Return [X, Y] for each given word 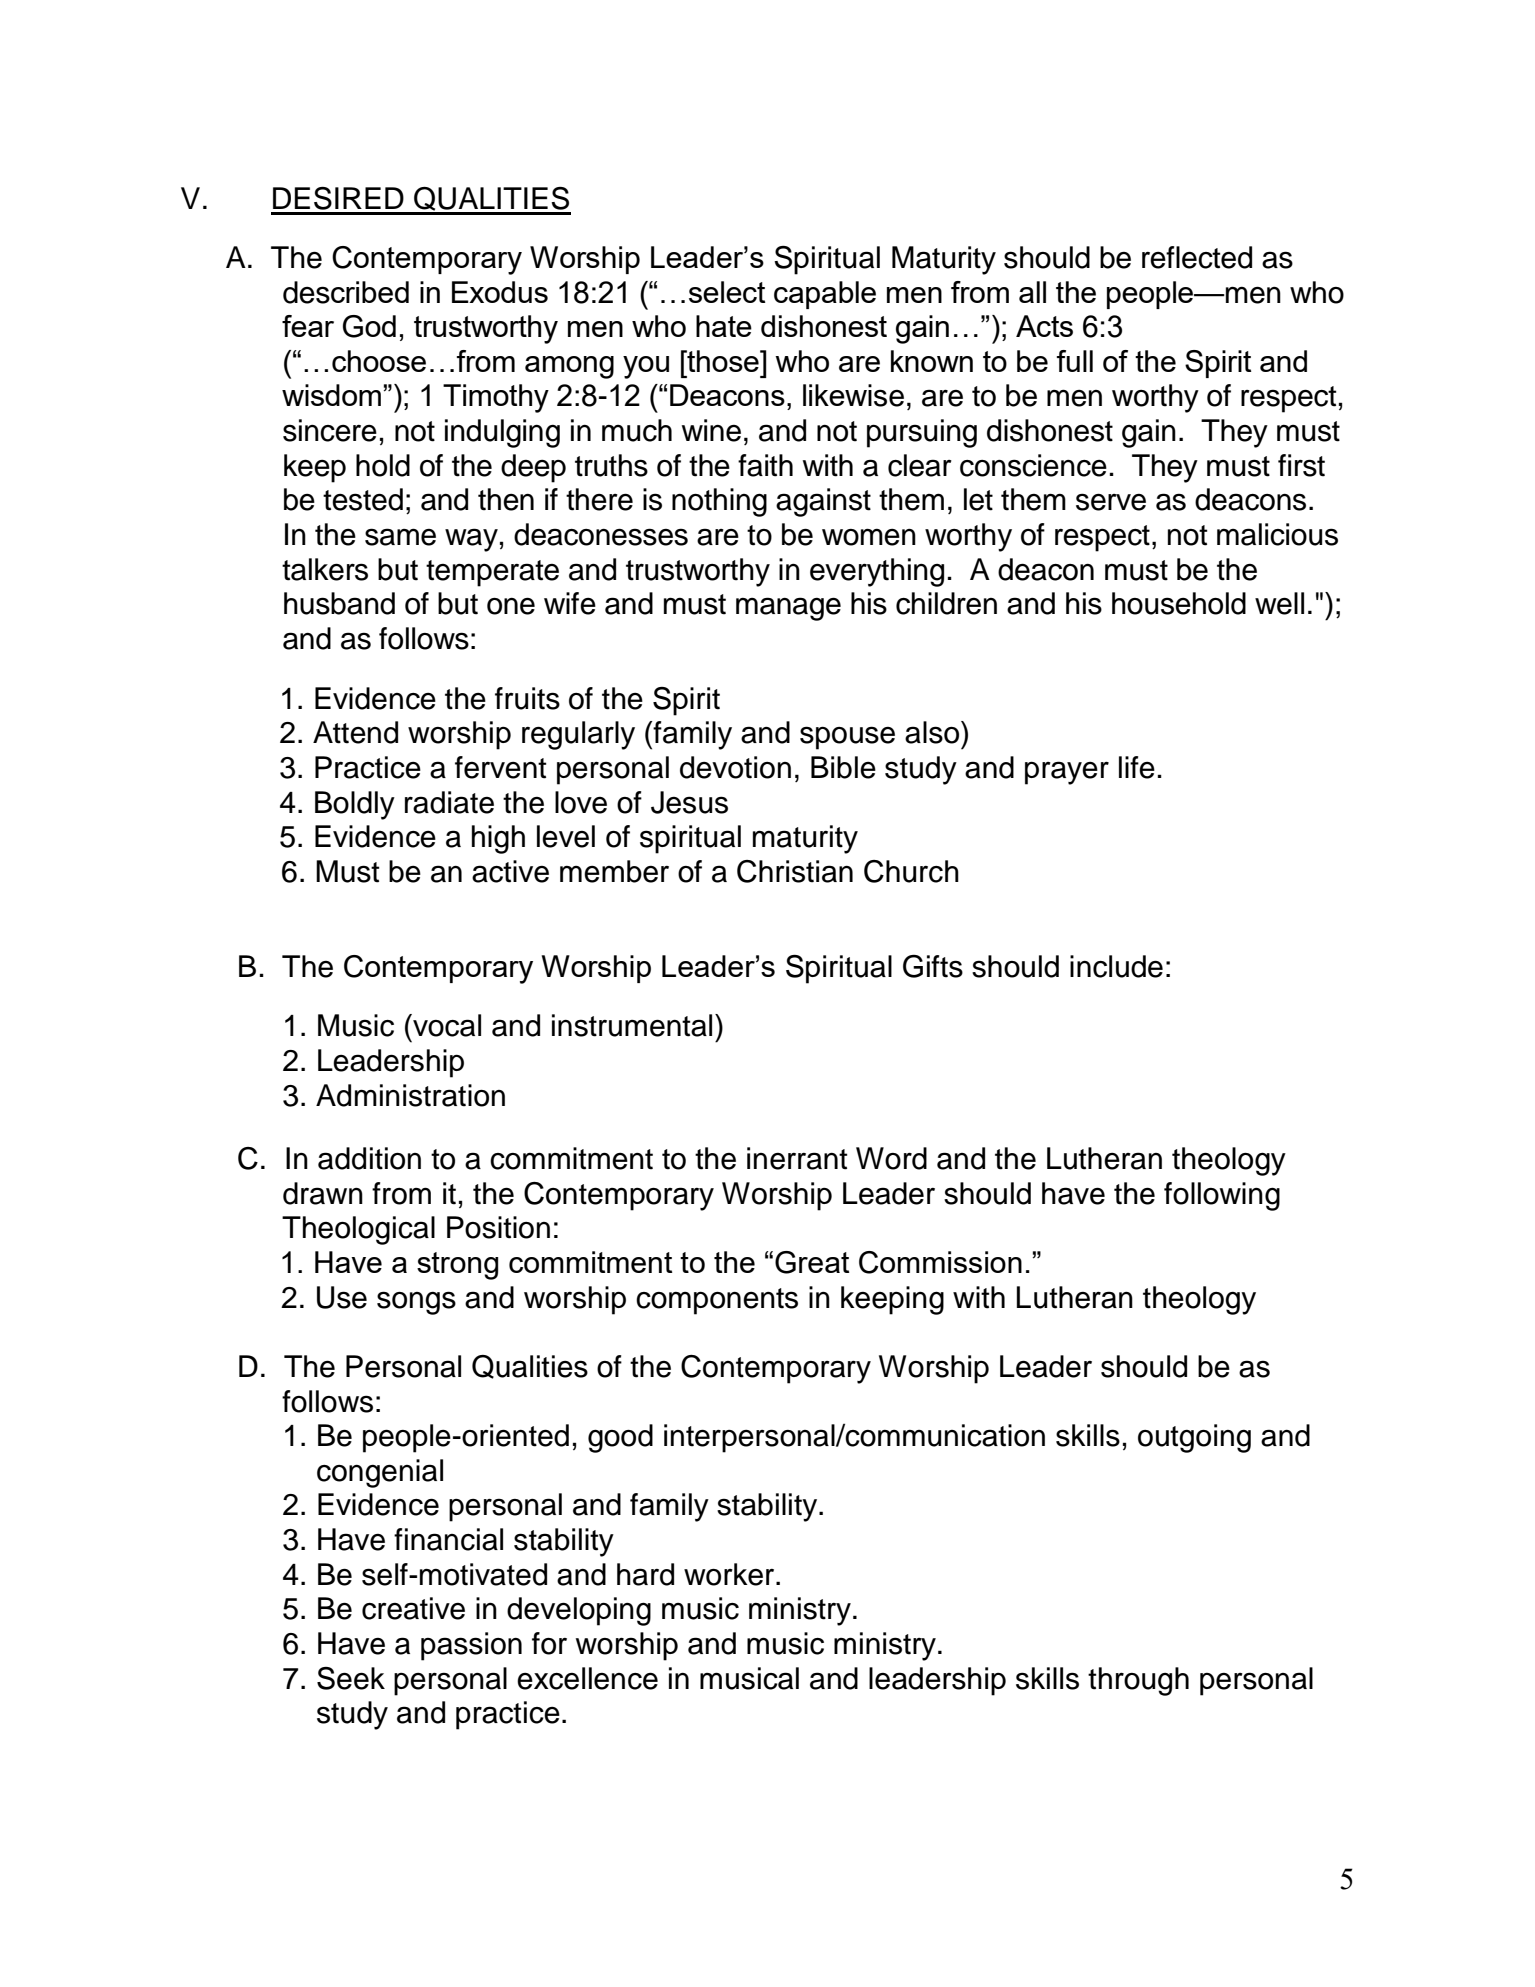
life [1137, 767]
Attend [355, 732]
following [1222, 1196]
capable [825, 295]
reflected [1197, 257]
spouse [847, 738]
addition [369, 1158]
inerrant [797, 1158]
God [369, 326]
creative [413, 1608]
